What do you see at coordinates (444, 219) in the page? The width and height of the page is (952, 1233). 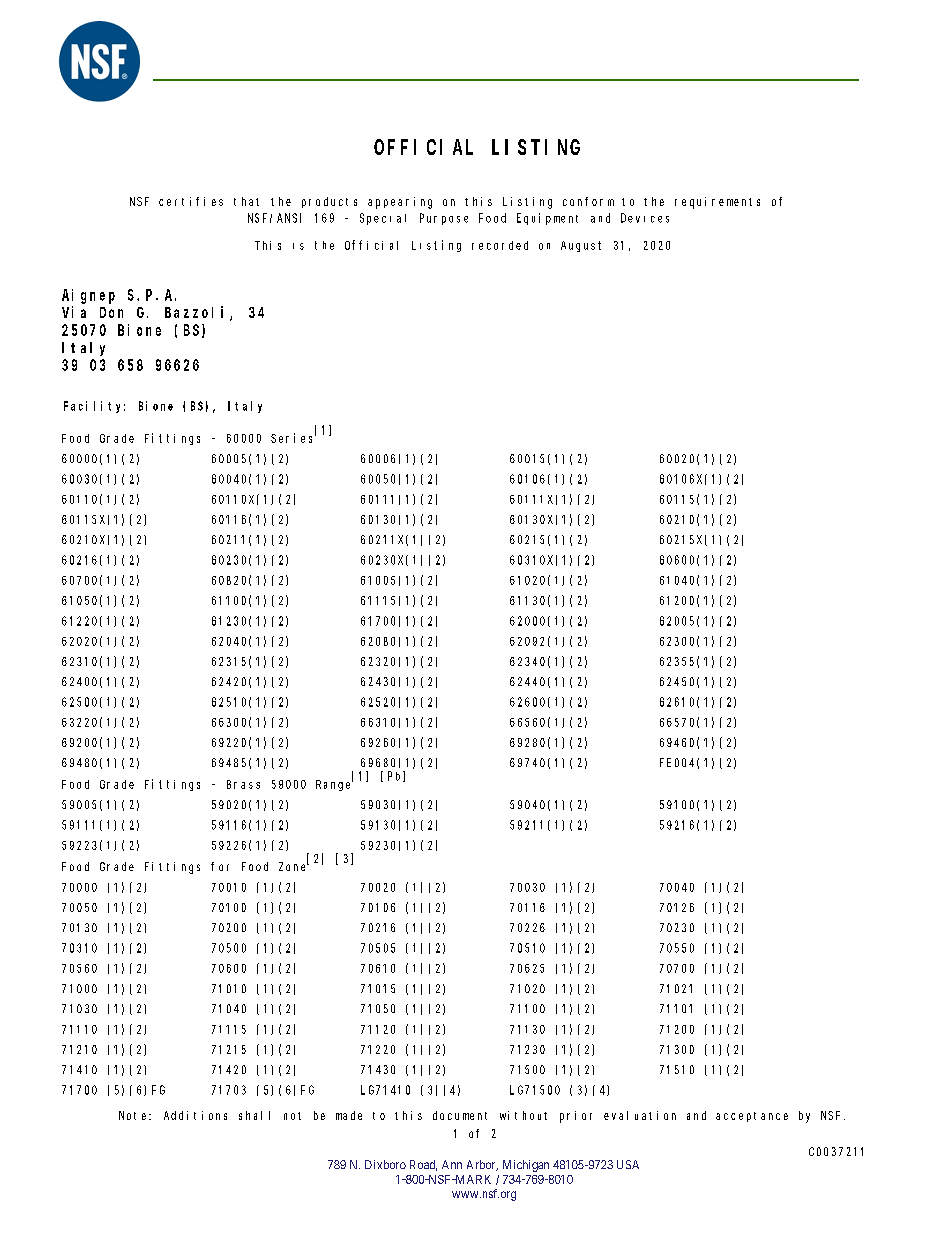 I see `Purpose` at bounding box center [444, 219].
